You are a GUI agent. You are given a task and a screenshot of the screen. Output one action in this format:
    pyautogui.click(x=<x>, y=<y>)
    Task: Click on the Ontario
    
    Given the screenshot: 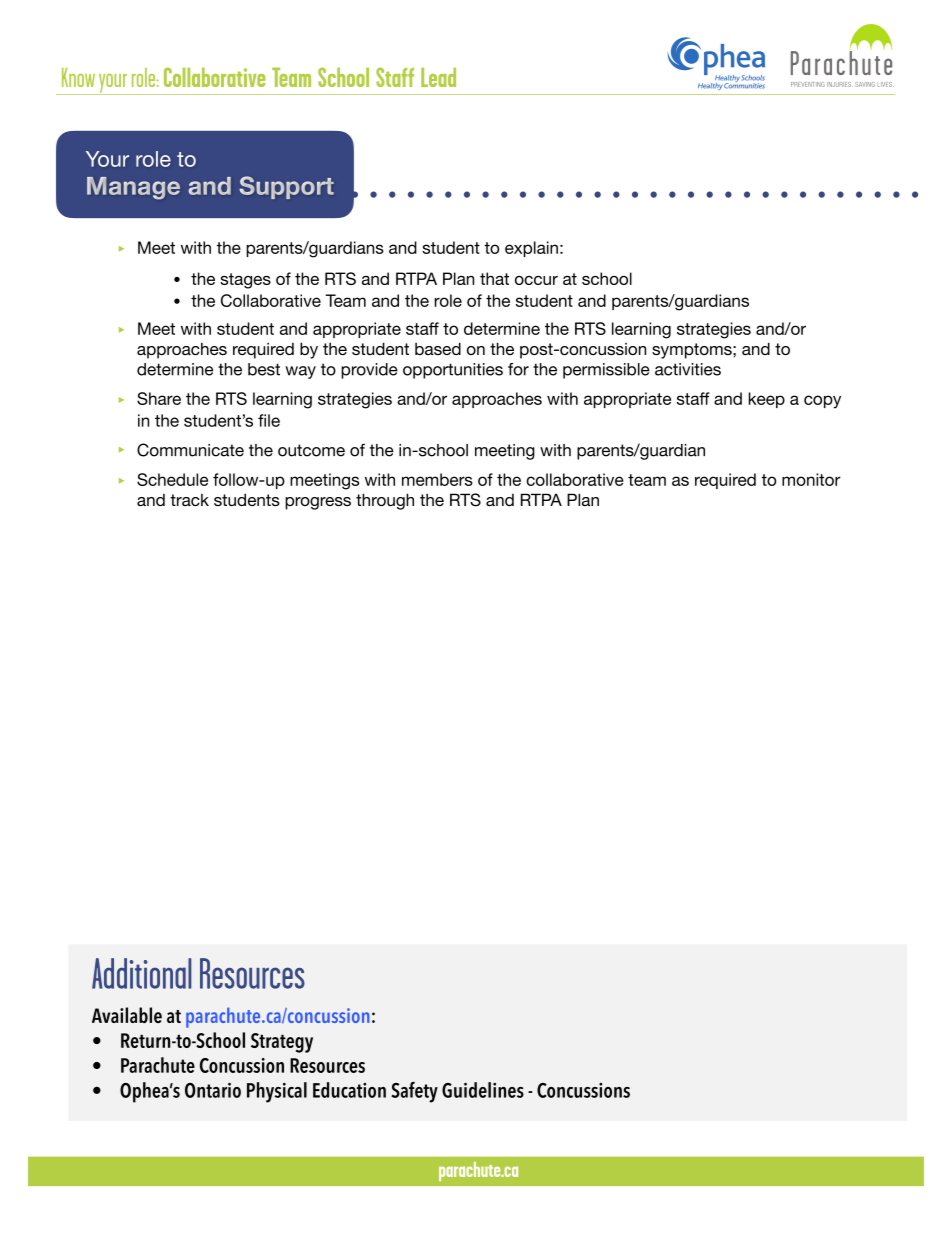 What is the action you would take?
    pyautogui.click(x=213, y=1090)
